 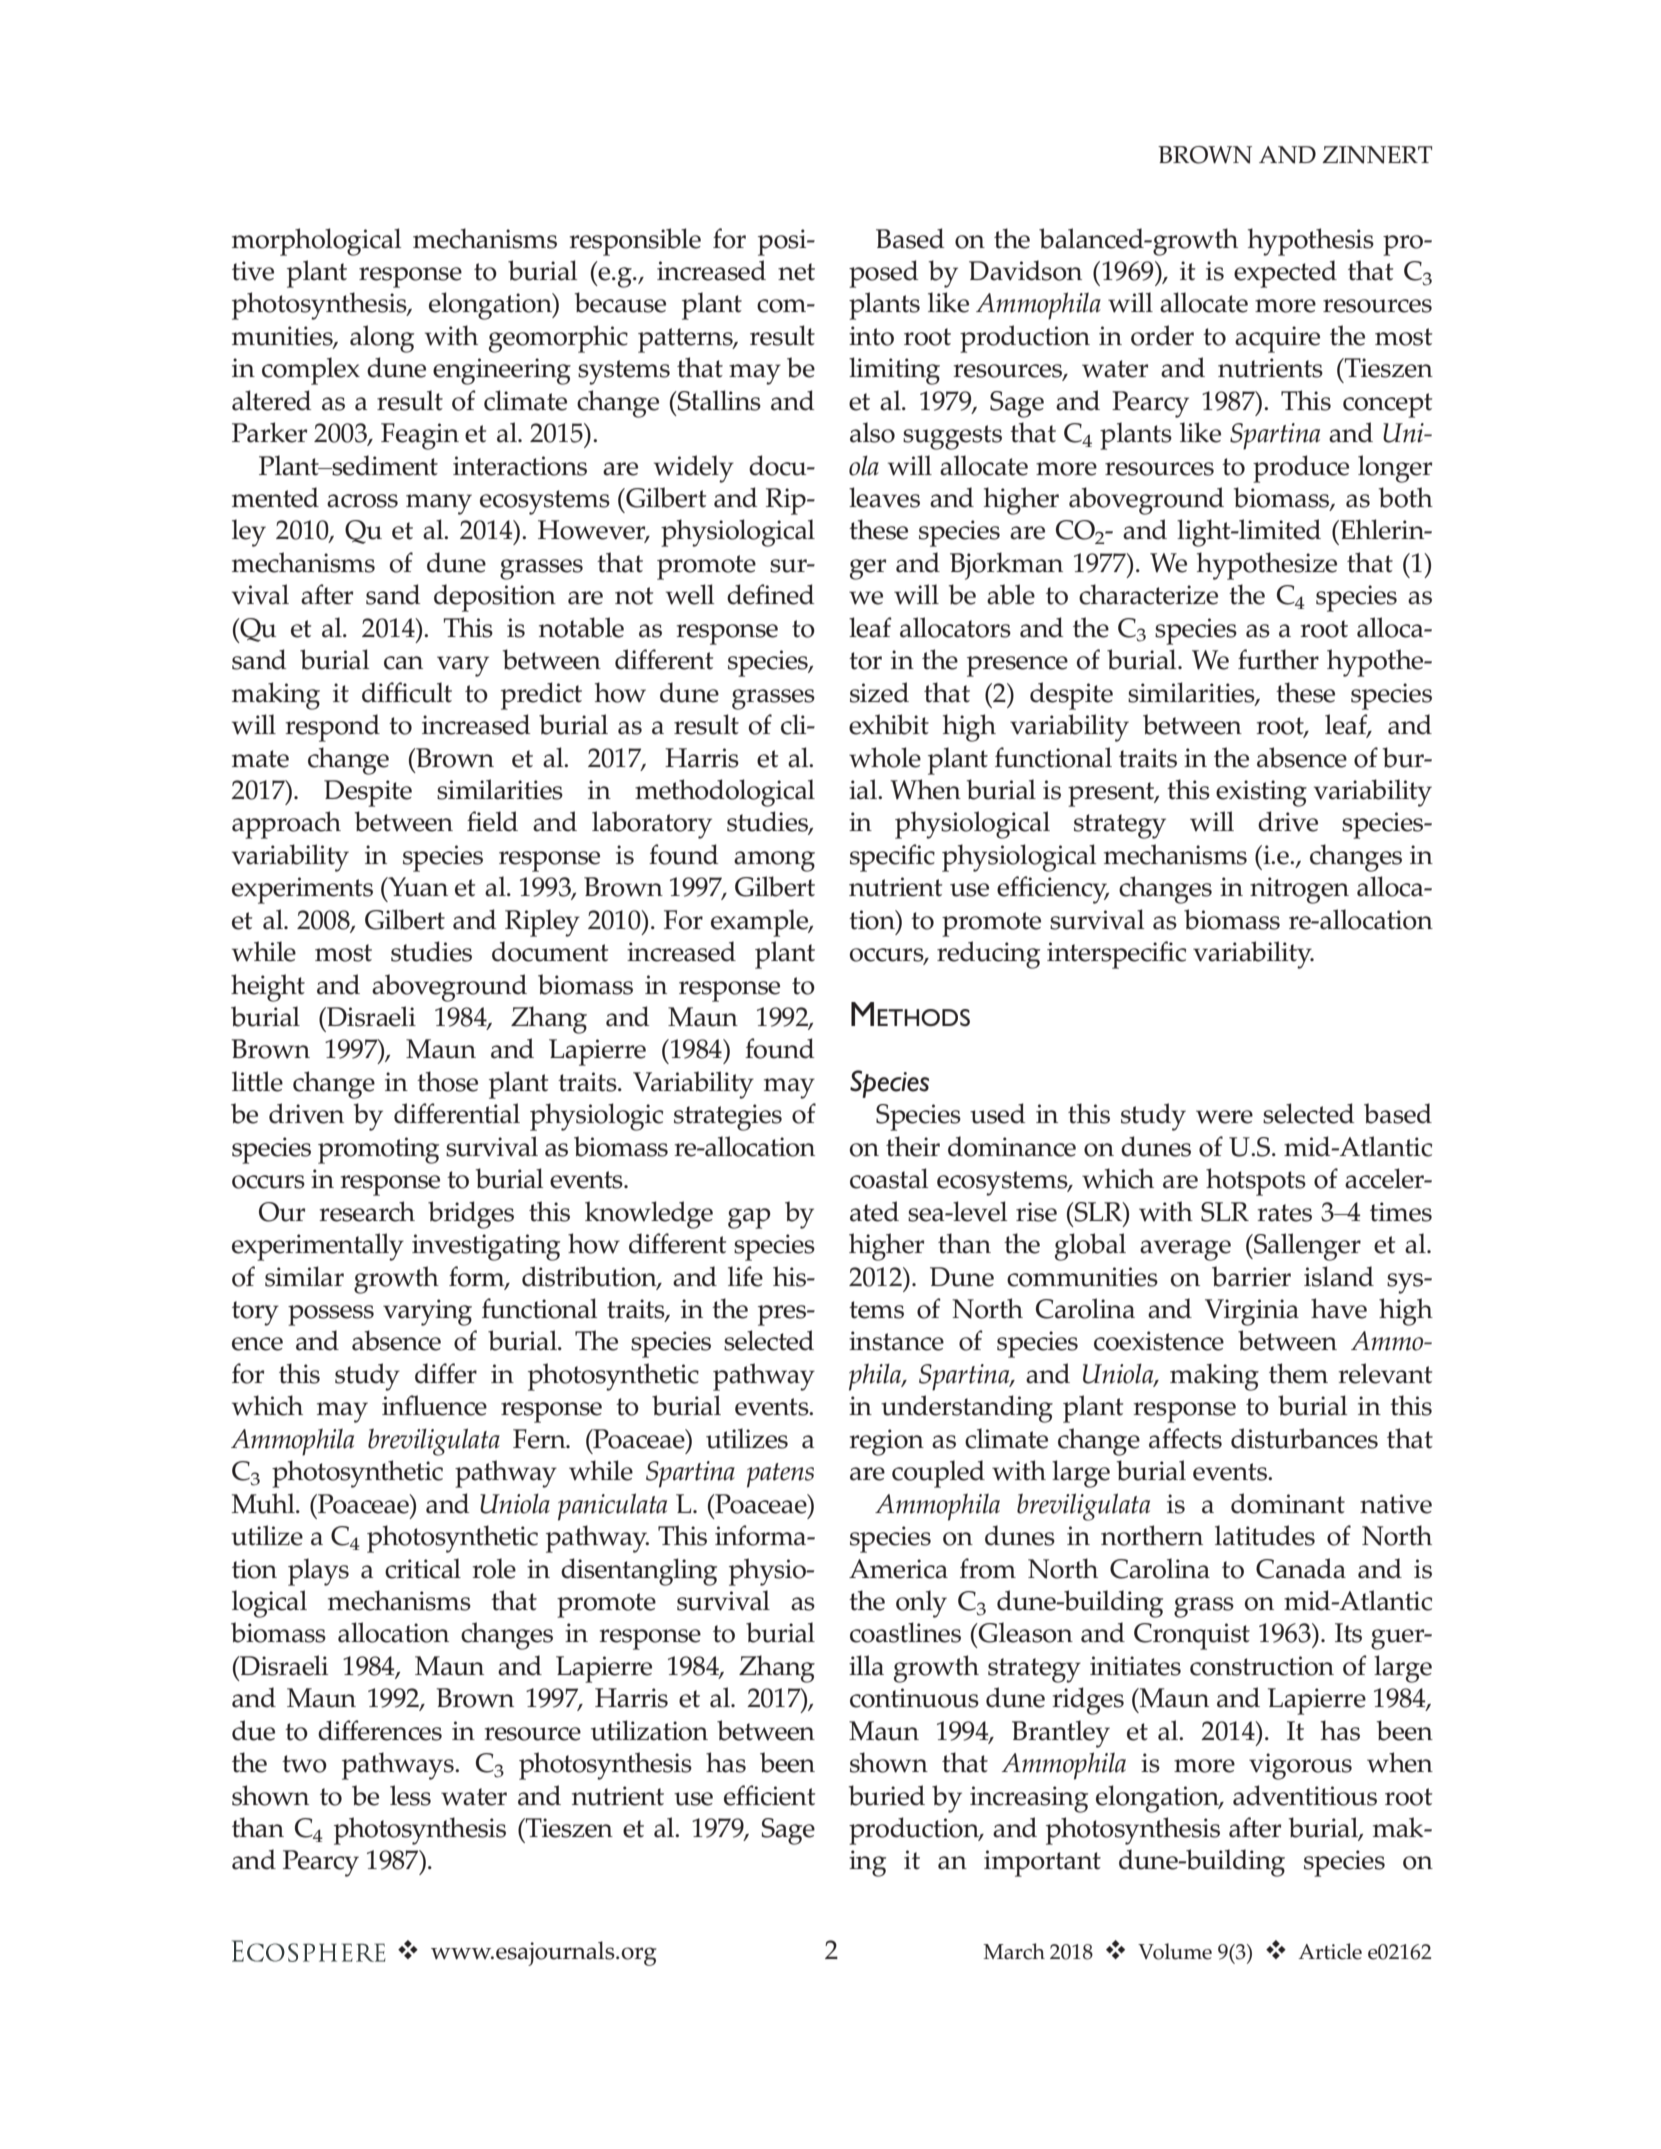 What do you see at coordinates (311, 371) in the image?
I see `complex` at bounding box center [311, 371].
